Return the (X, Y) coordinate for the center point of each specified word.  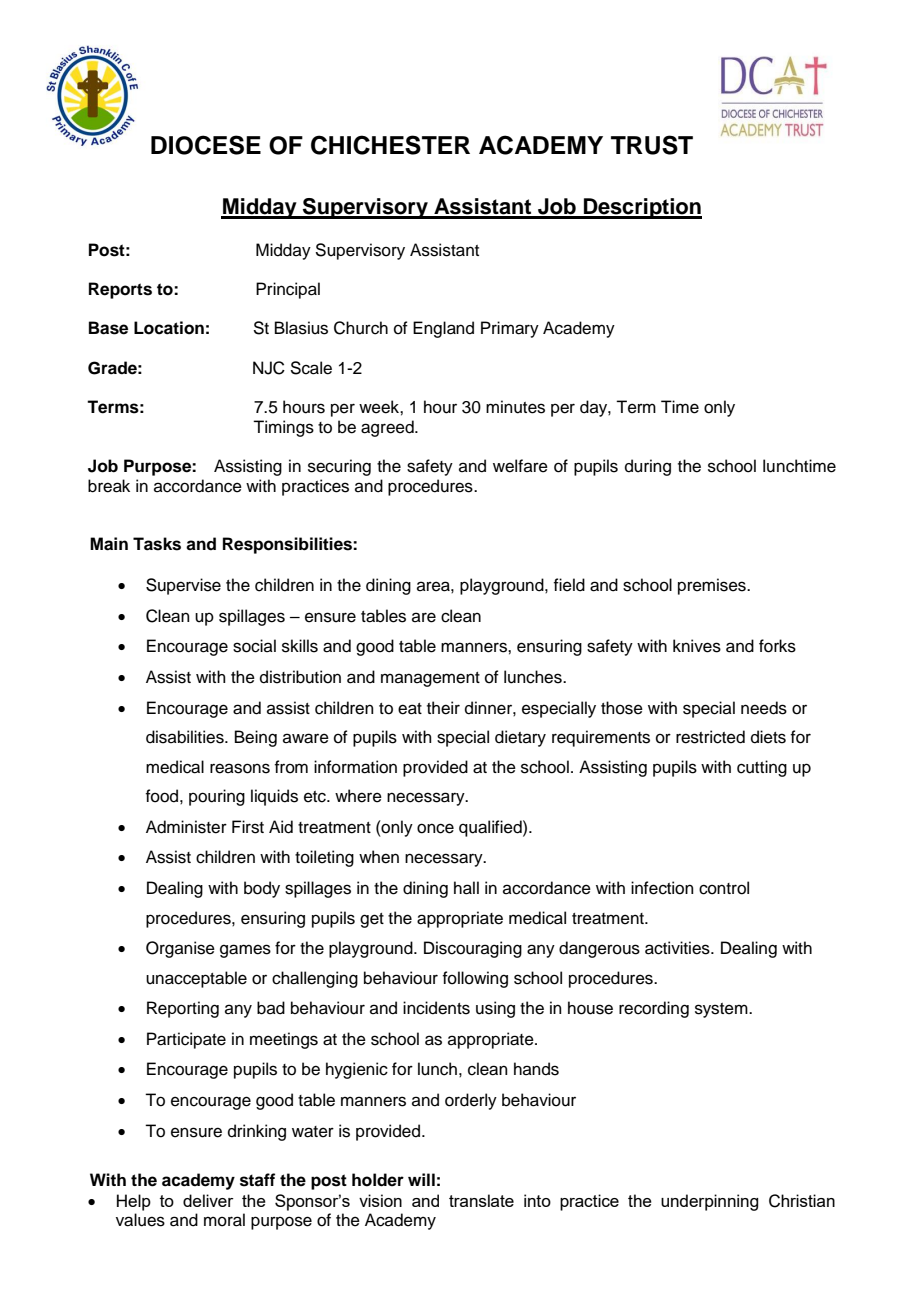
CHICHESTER (390, 145)
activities (678, 948)
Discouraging (473, 949)
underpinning (709, 1202)
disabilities (186, 737)
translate (481, 1200)
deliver (208, 1200)
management (430, 679)
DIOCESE (206, 145)
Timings (283, 428)
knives (697, 646)
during (648, 467)
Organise (180, 949)
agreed (388, 428)
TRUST (652, 145)
